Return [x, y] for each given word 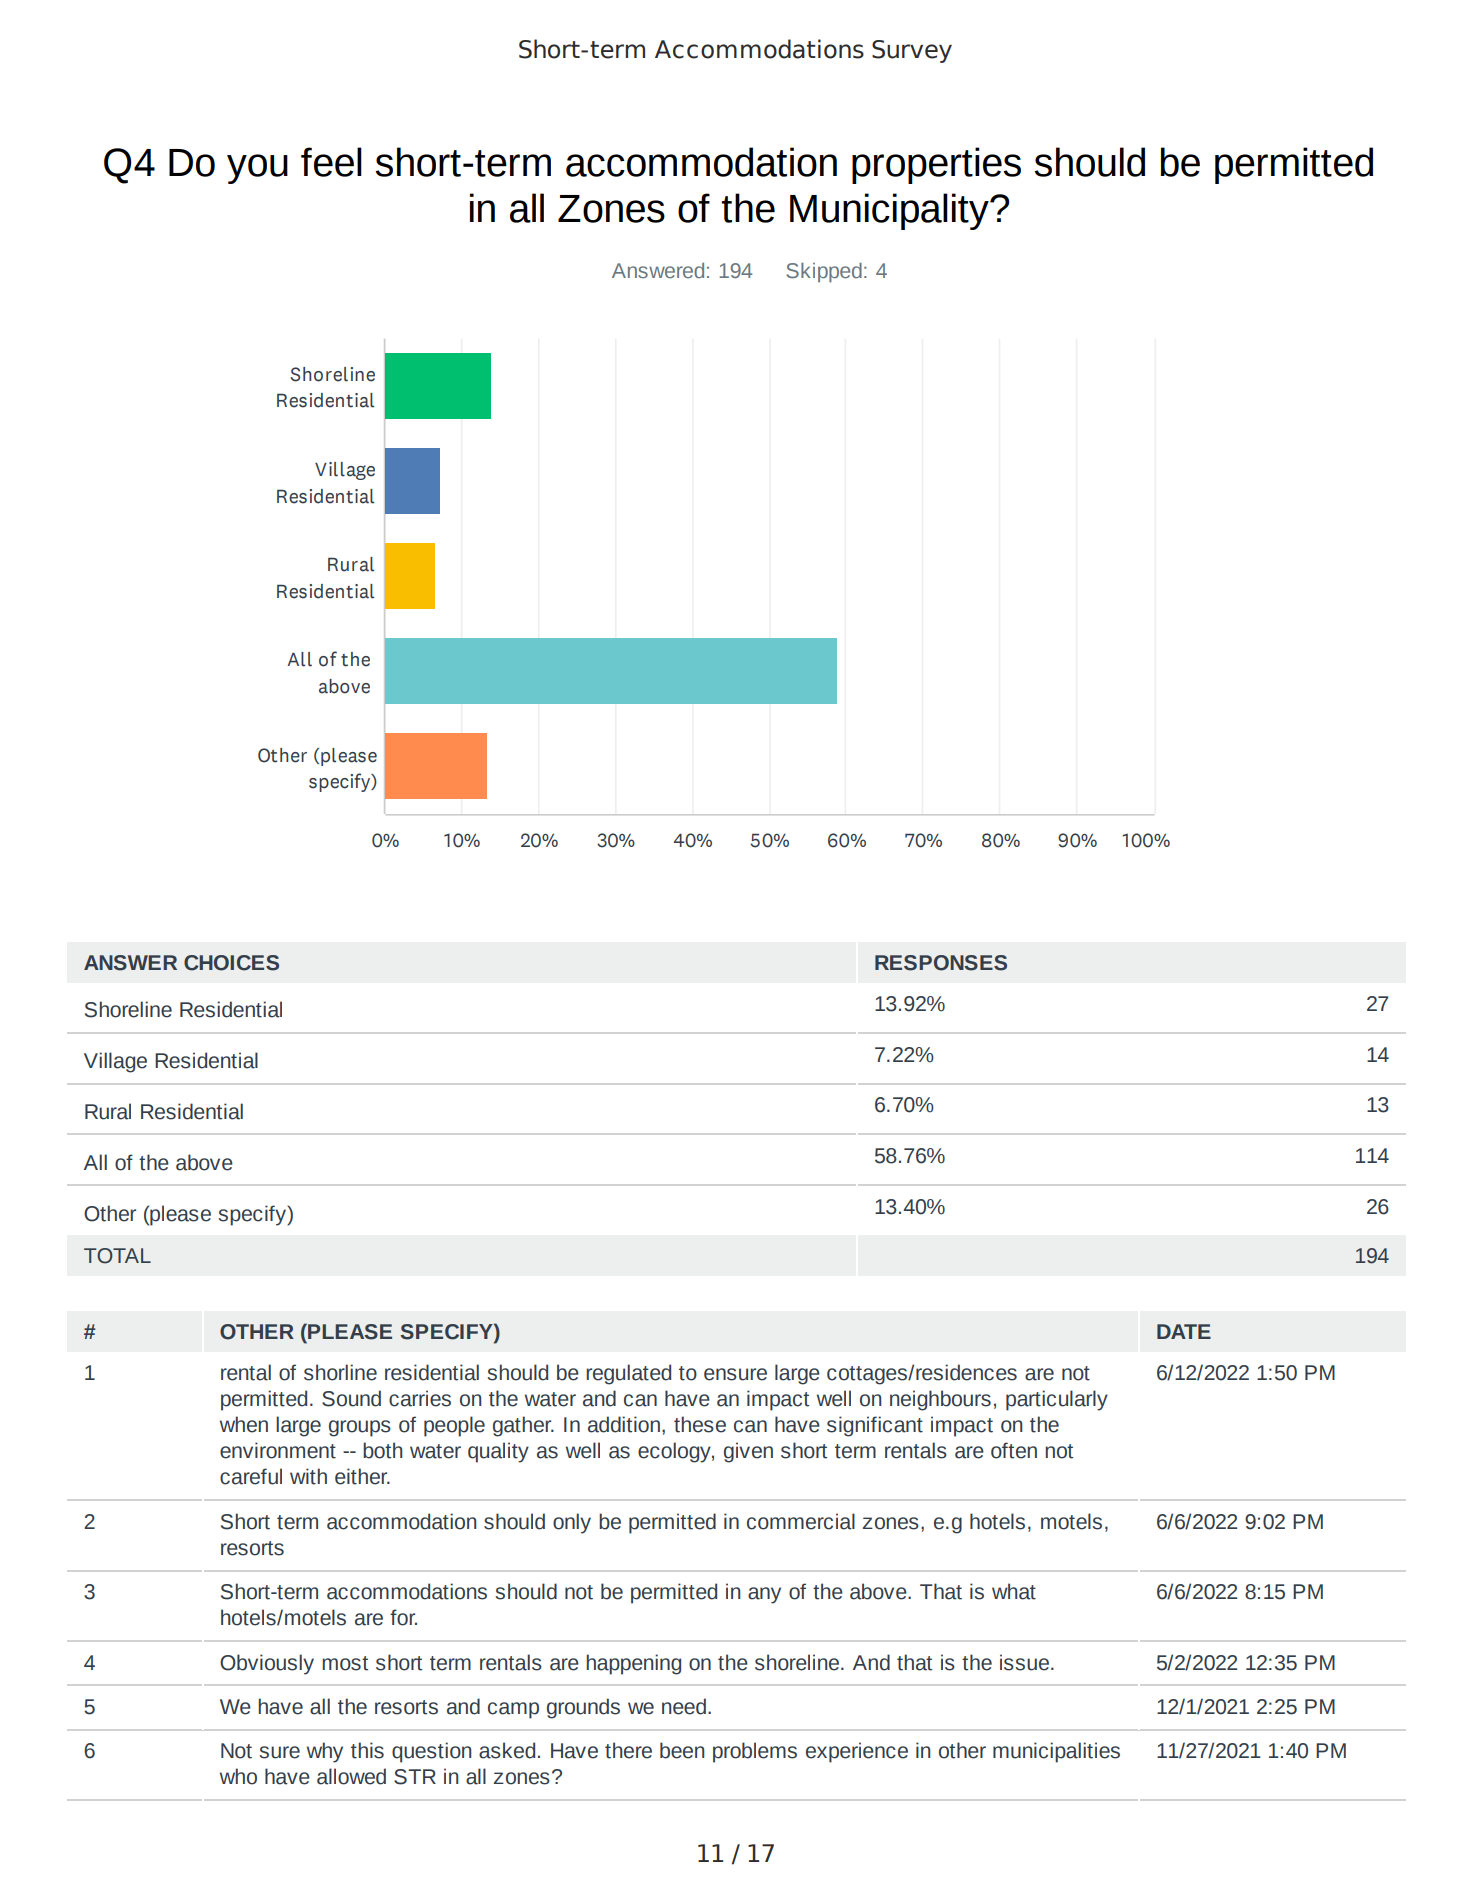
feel [331, 162]
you [257, 169]
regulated [628, 1374]
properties [936, 165]
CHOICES [231, 963]
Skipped [824, 273]
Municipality [890, 211]
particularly [1057, 1400]
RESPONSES [941, 963]
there [628, 1750]
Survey [912, 51]
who [238, 1776]
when [244, 1424]
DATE [1184, 1331]
